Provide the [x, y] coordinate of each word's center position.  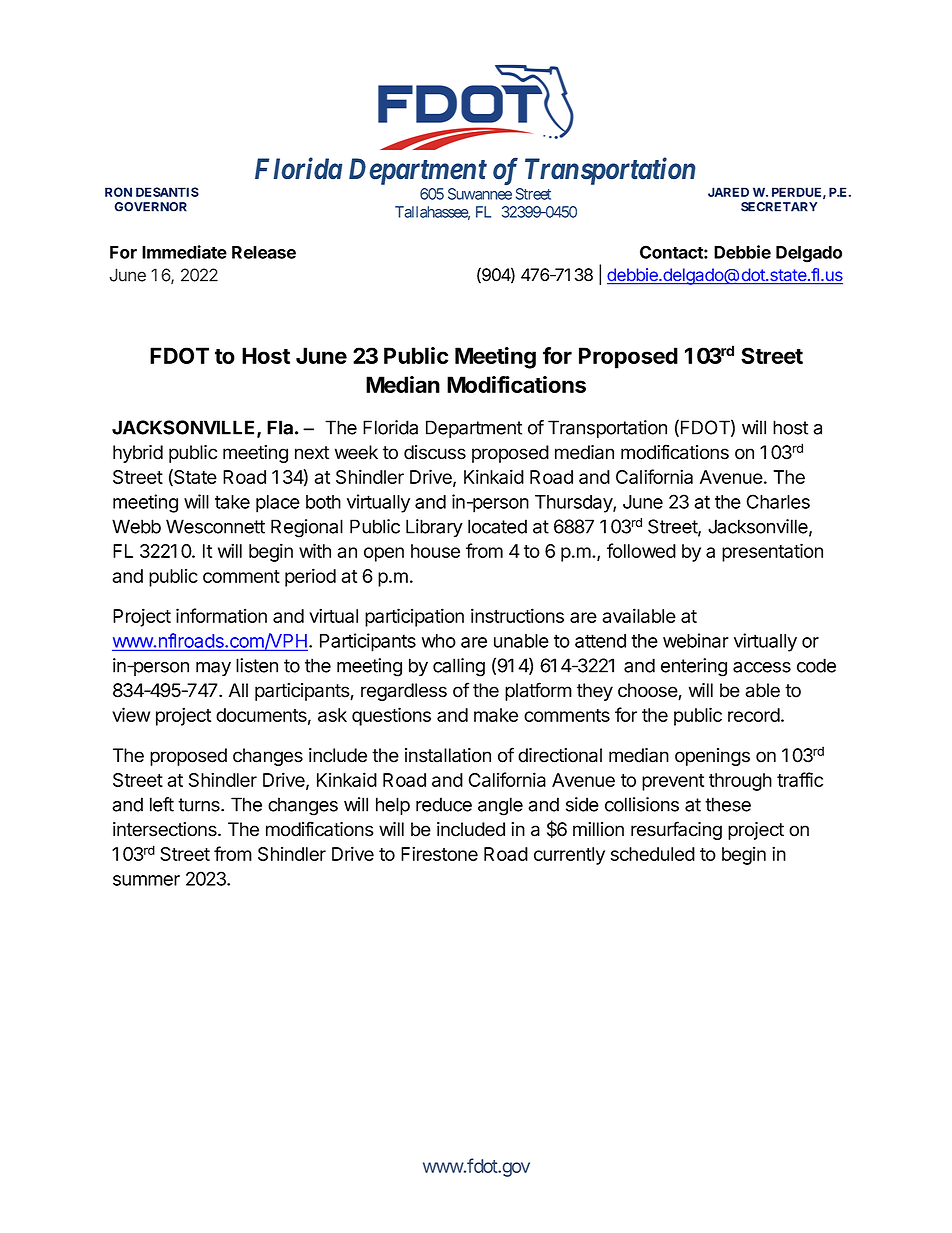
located [497, 526]
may [213, 669]
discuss [435, 452]
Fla [280, 427]
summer [146, 880]
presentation [772, 552]
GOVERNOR [150, 207]
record [754, 715]
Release [264, 252]
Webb [136, 526]
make [496, 715]
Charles [778, 501]
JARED [728, 192]
